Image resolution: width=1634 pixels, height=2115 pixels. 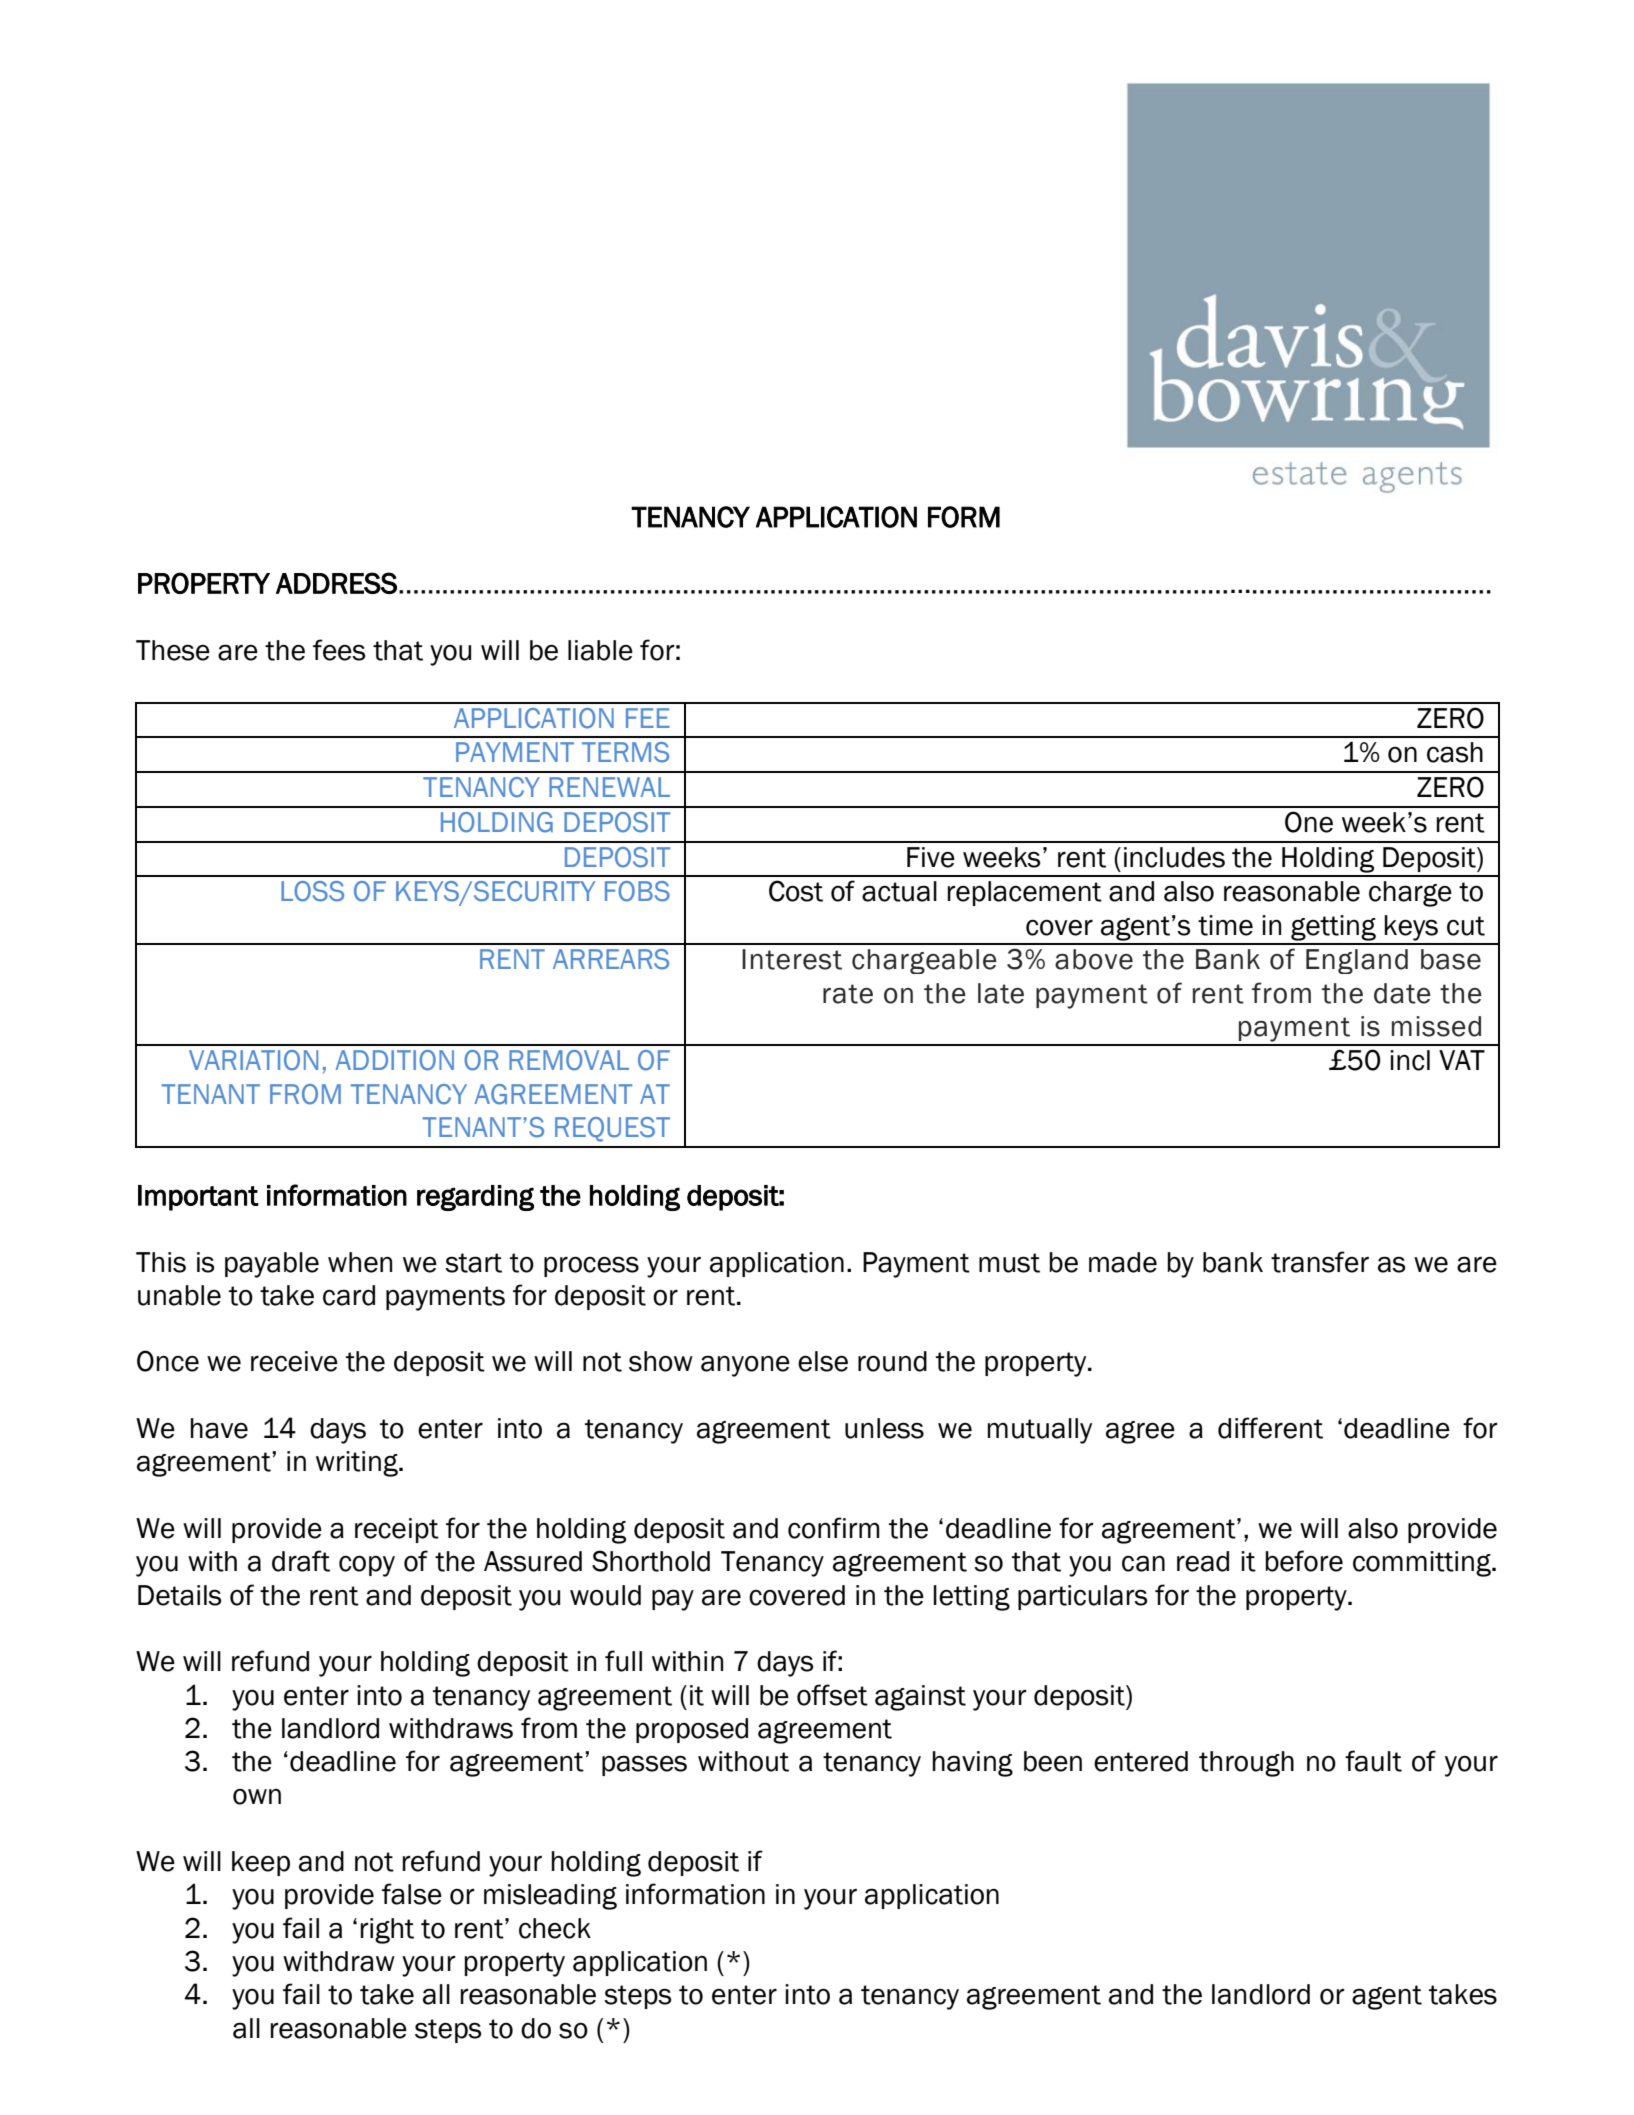 What do you see at coordinates (360, 1262) in the page?
I see `when` at bounding box center [360, 1262].
